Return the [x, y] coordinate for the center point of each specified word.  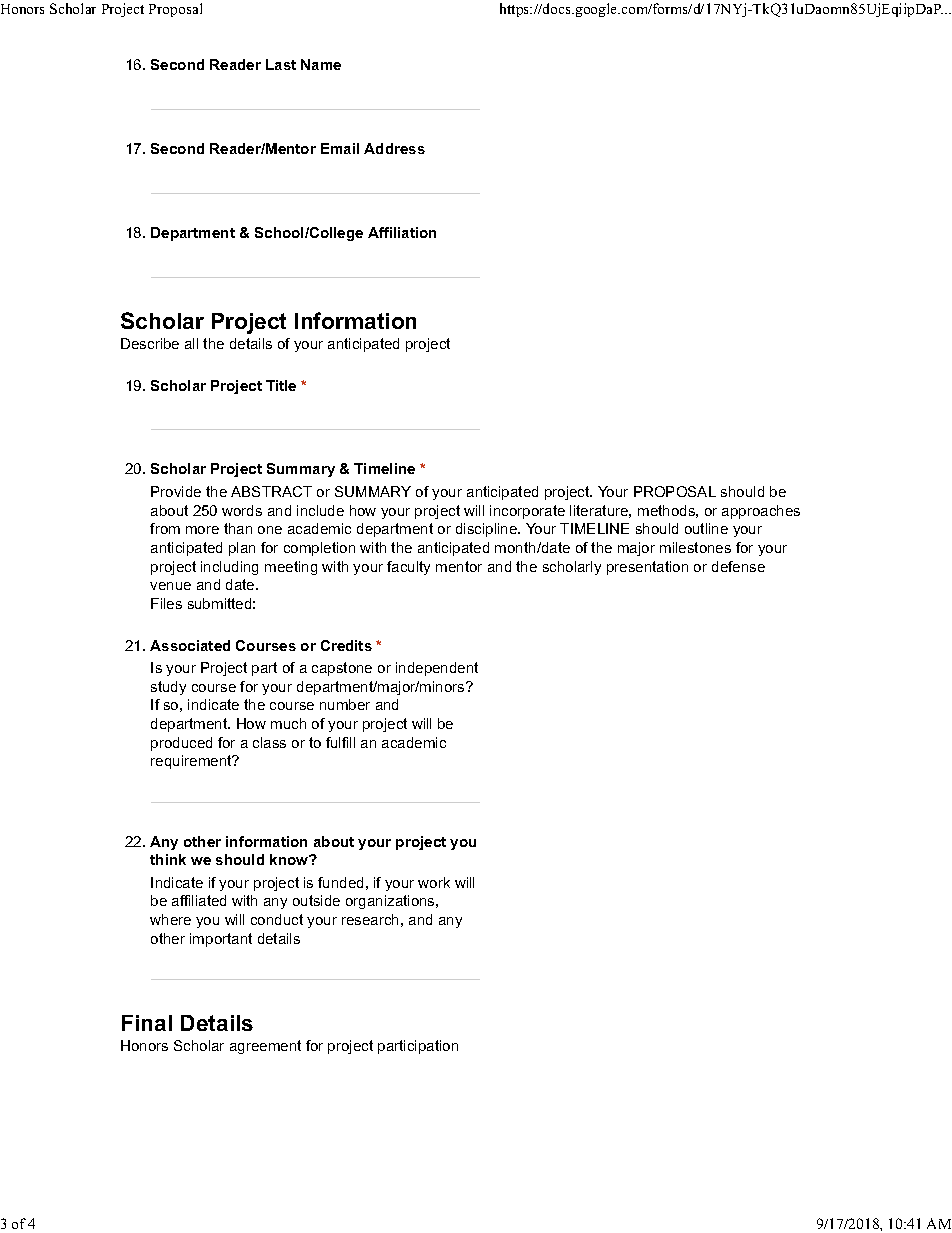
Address [394, 148]
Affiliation [402, 232]
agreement [265, 1047]
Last [281, 64]
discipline [487, 530]
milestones [695, 547]
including [229, 568]
